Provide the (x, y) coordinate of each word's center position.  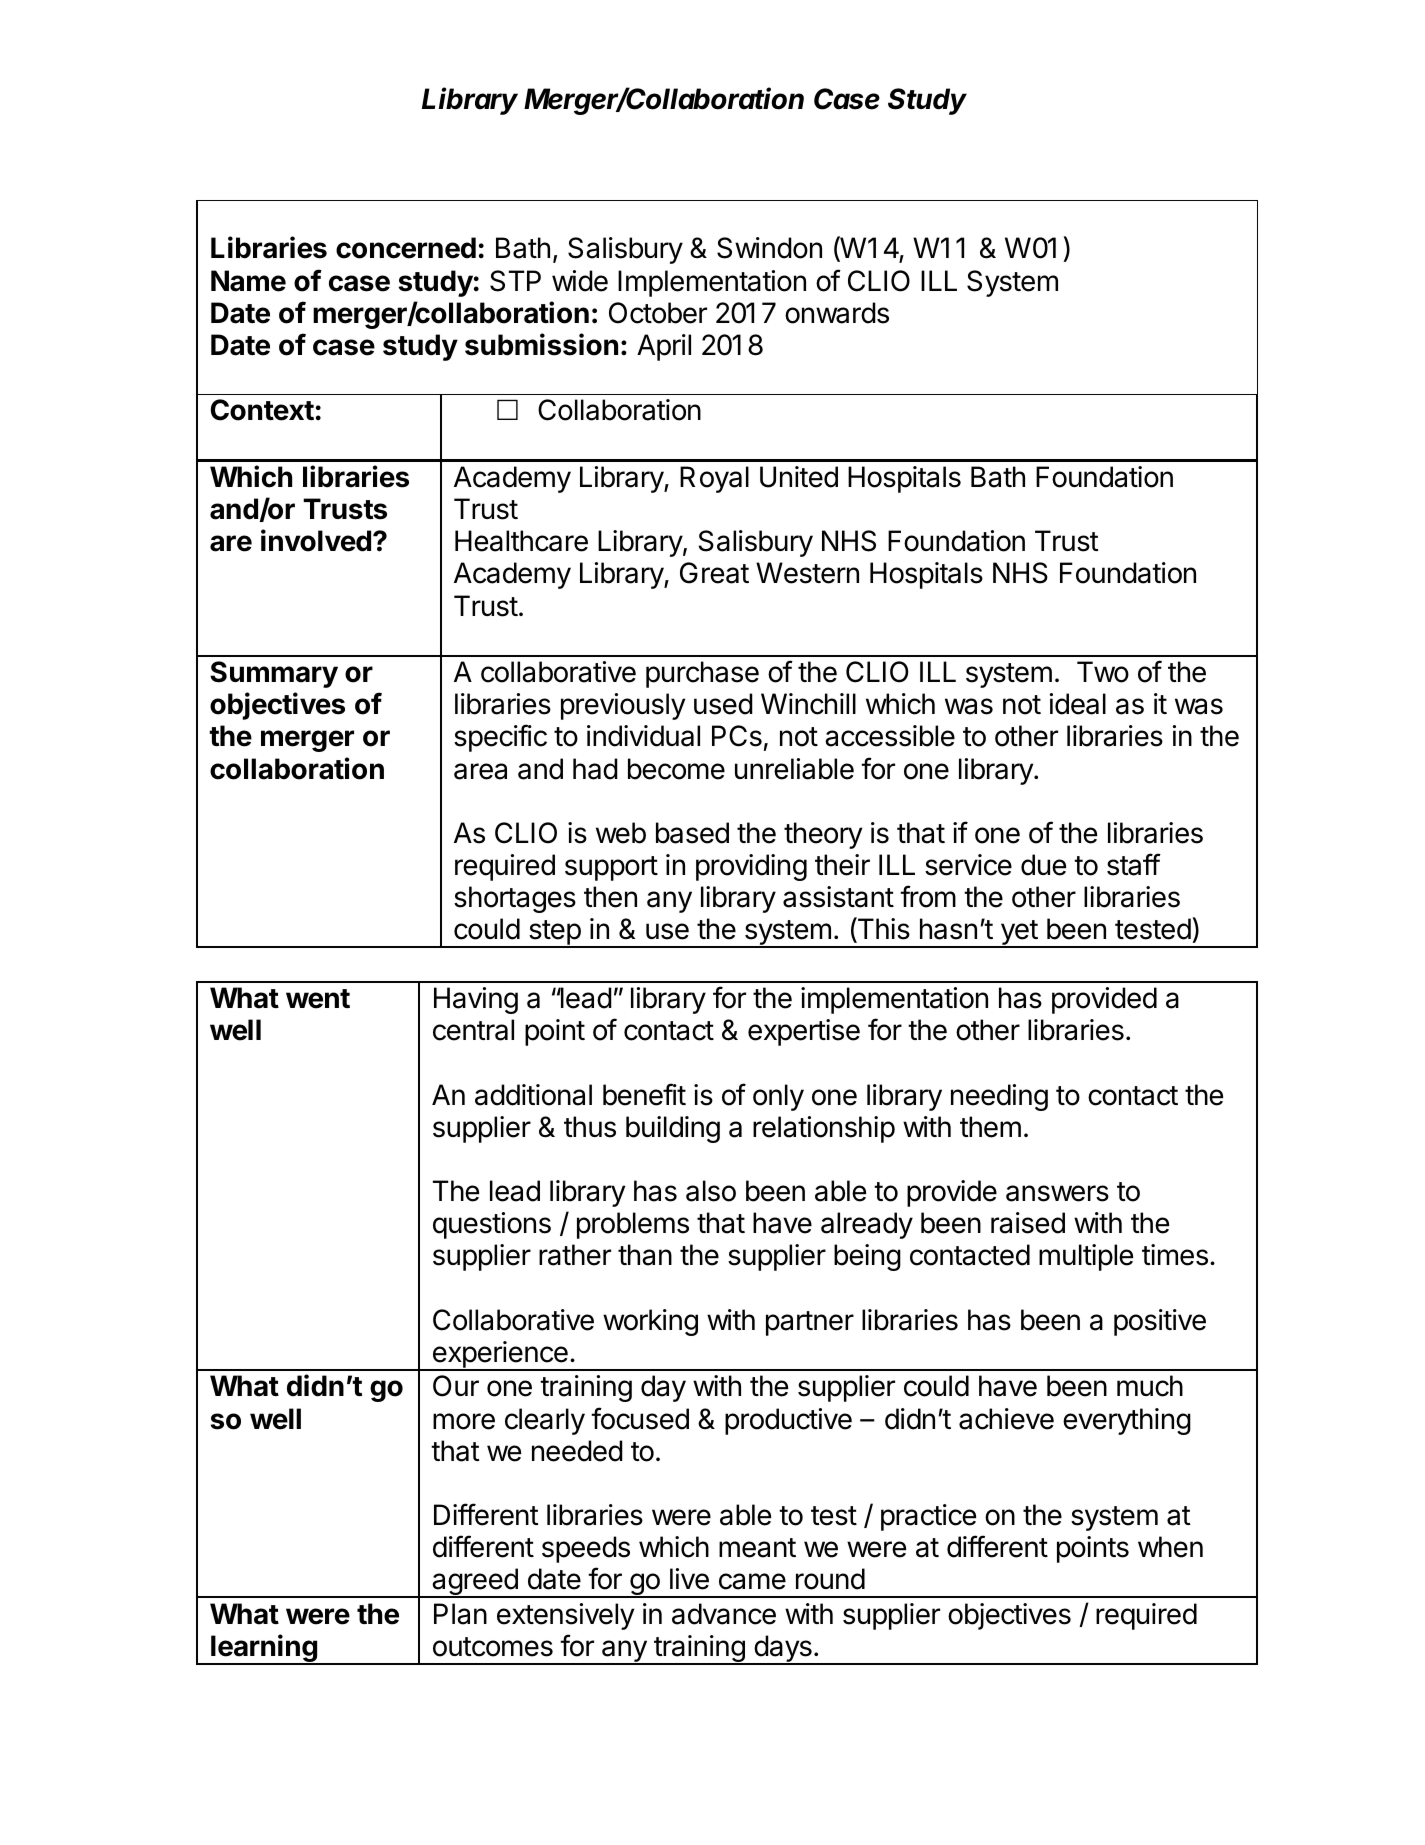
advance (724, 1614)
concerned (406, 248)
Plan (460, 1614)
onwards (837, 313)
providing (751, 867)
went (318, 999)
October (658, 313)
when (1170, 1547)
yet (1018, 934)
